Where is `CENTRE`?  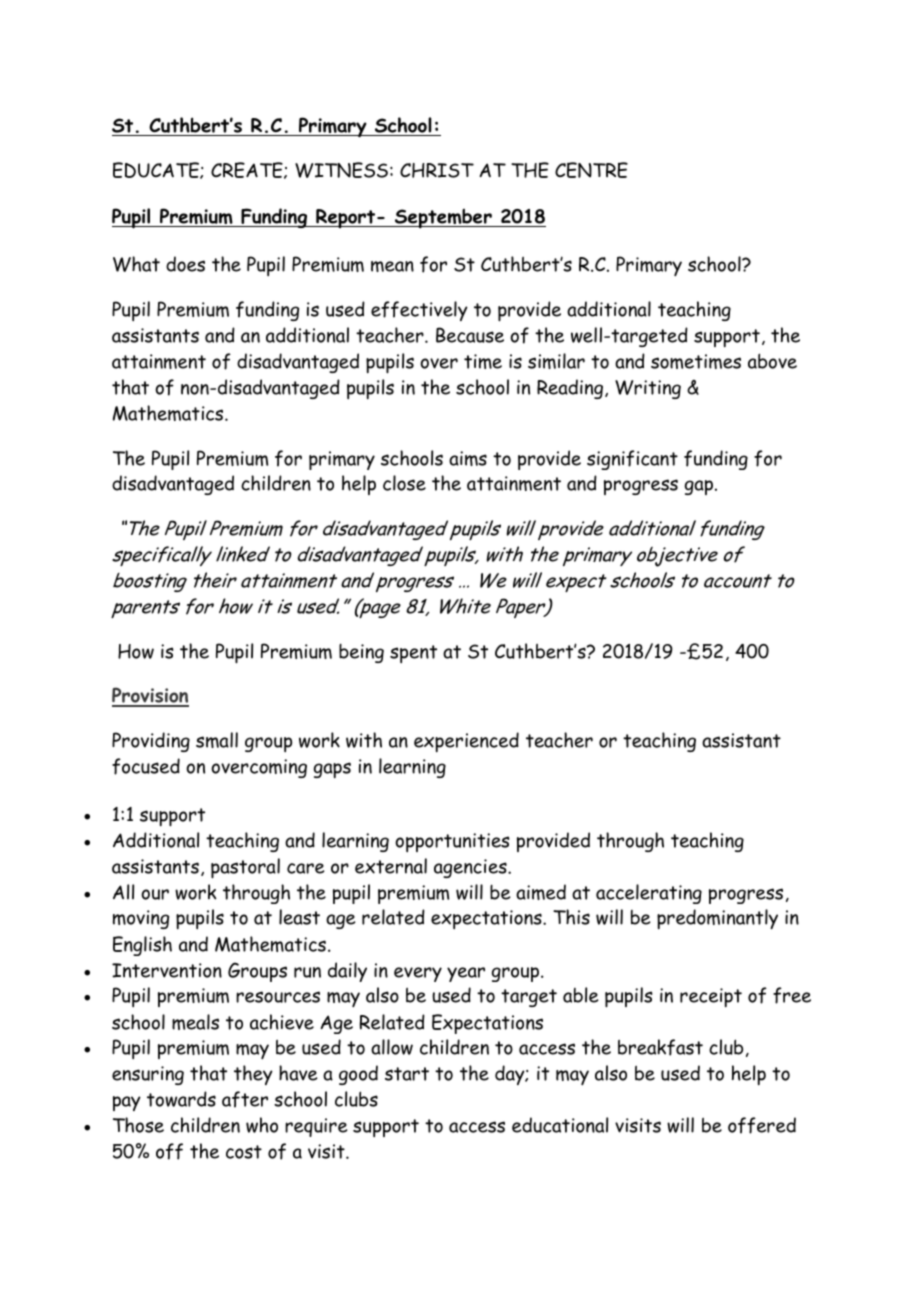
CENTRE is located at coordinates (591, 170).
